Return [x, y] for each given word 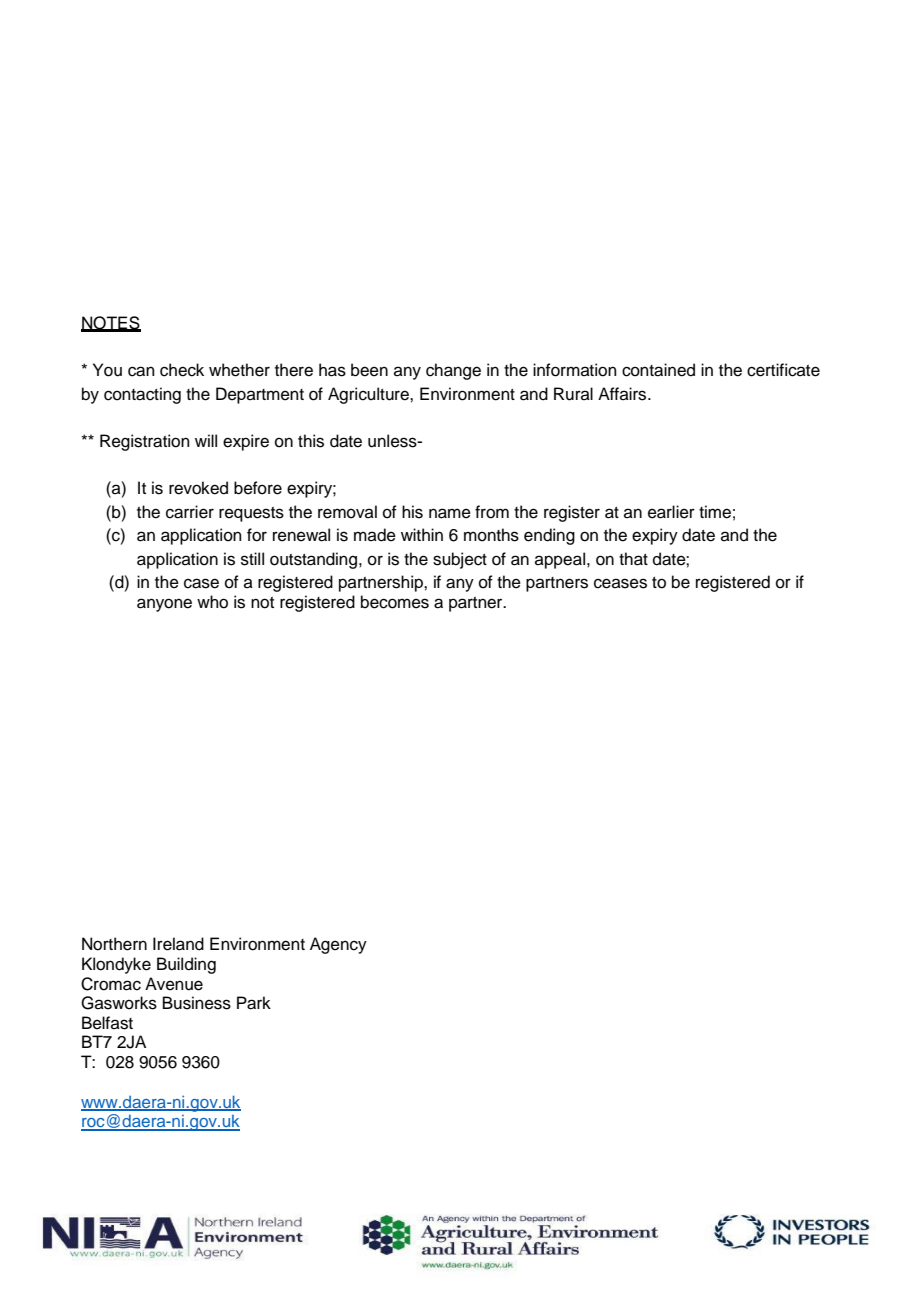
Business [197, 1003]
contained [658, 370]
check [182, 370]
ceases [620, 583]
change [453, 371]
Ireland [178, 944]
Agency [338, 945]
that [633, 559]
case [201, 583]
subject [460, 560]
